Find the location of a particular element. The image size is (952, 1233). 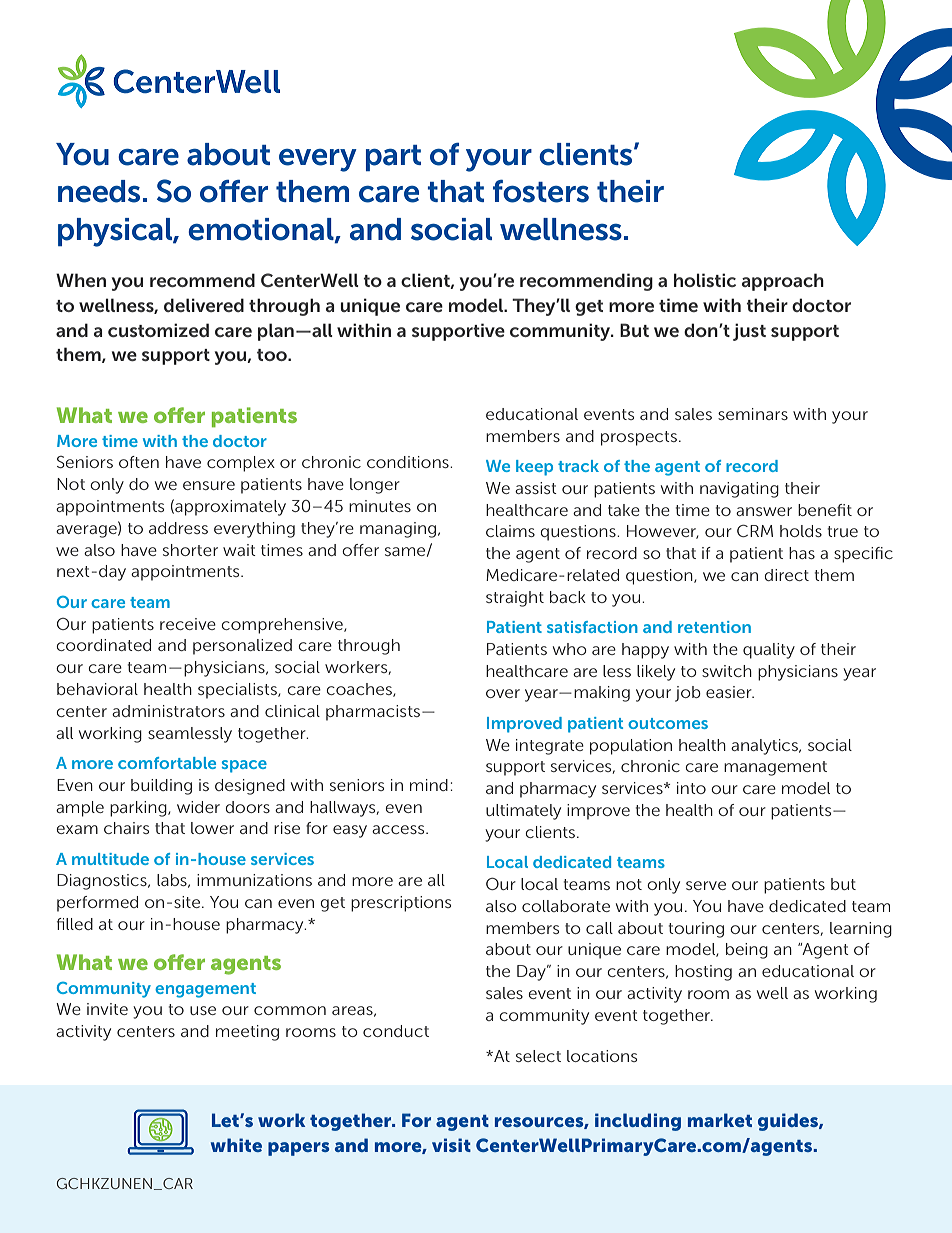

approach is located at coordinates (783, 282).
